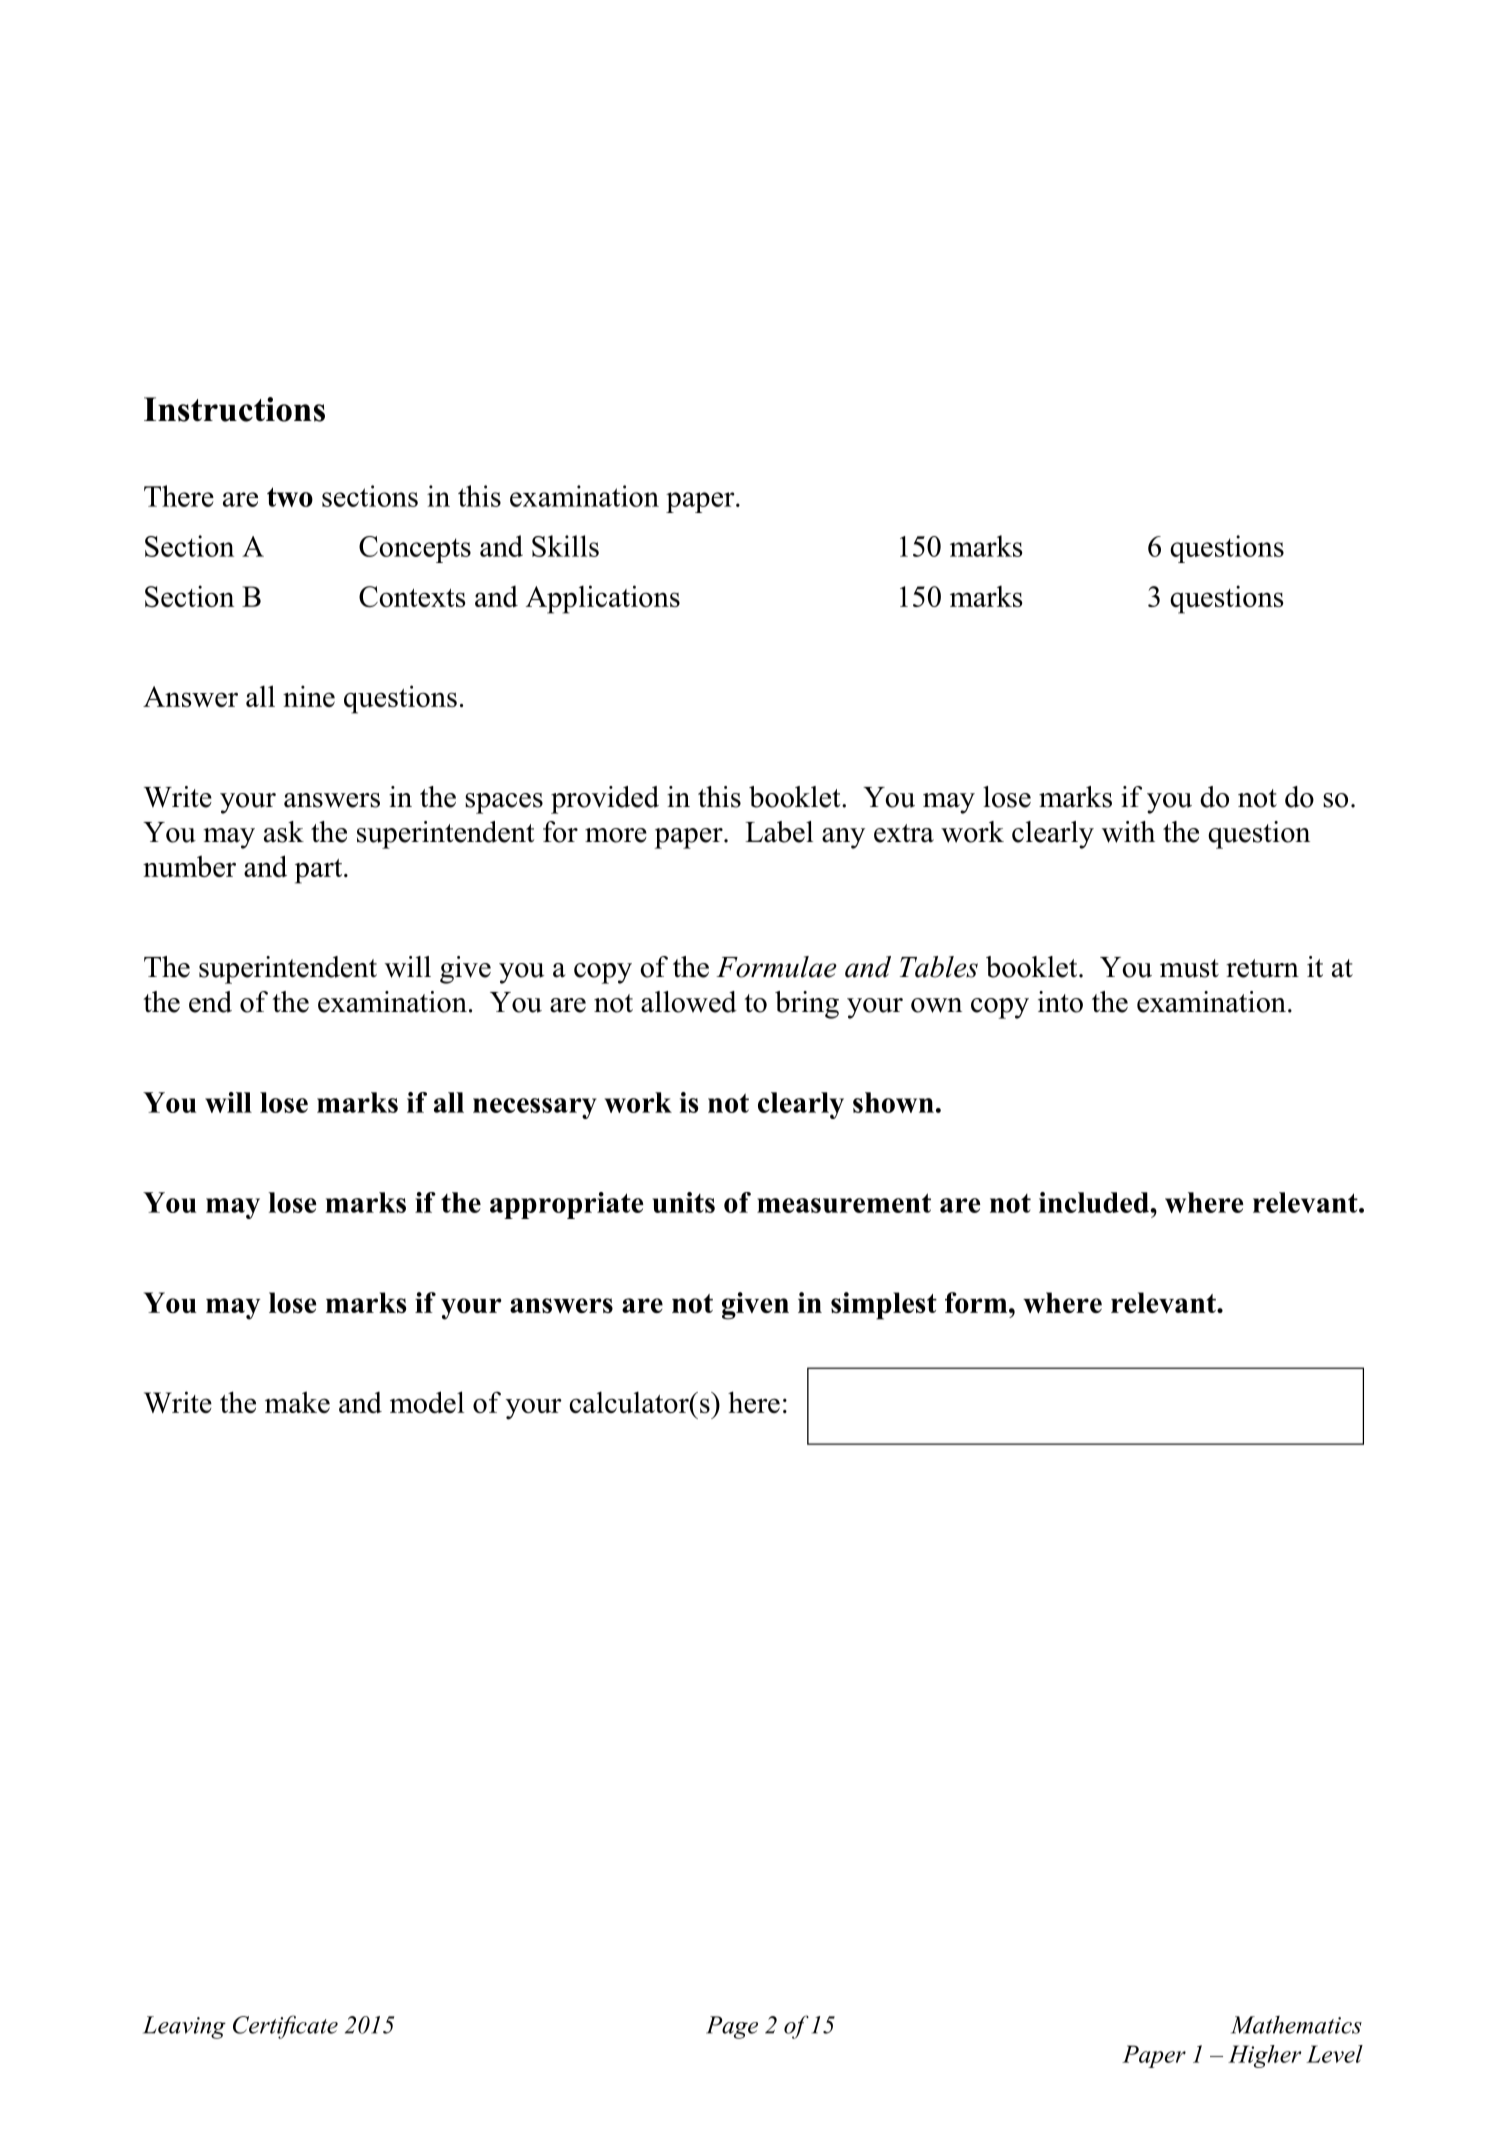  I want to click on measurement, so click(844, 1203).
